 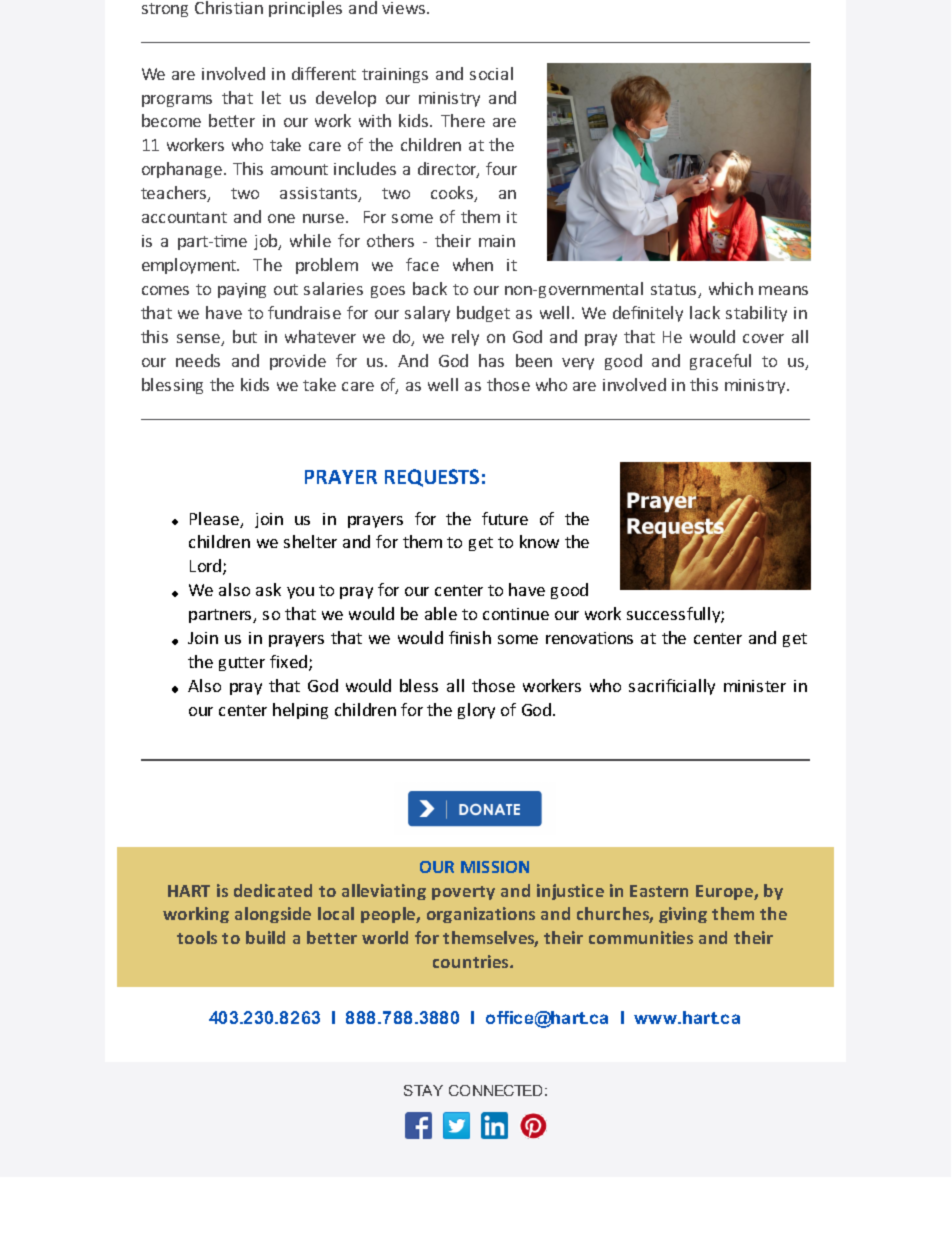 I want to click on which, so click(x=731, y=288).
